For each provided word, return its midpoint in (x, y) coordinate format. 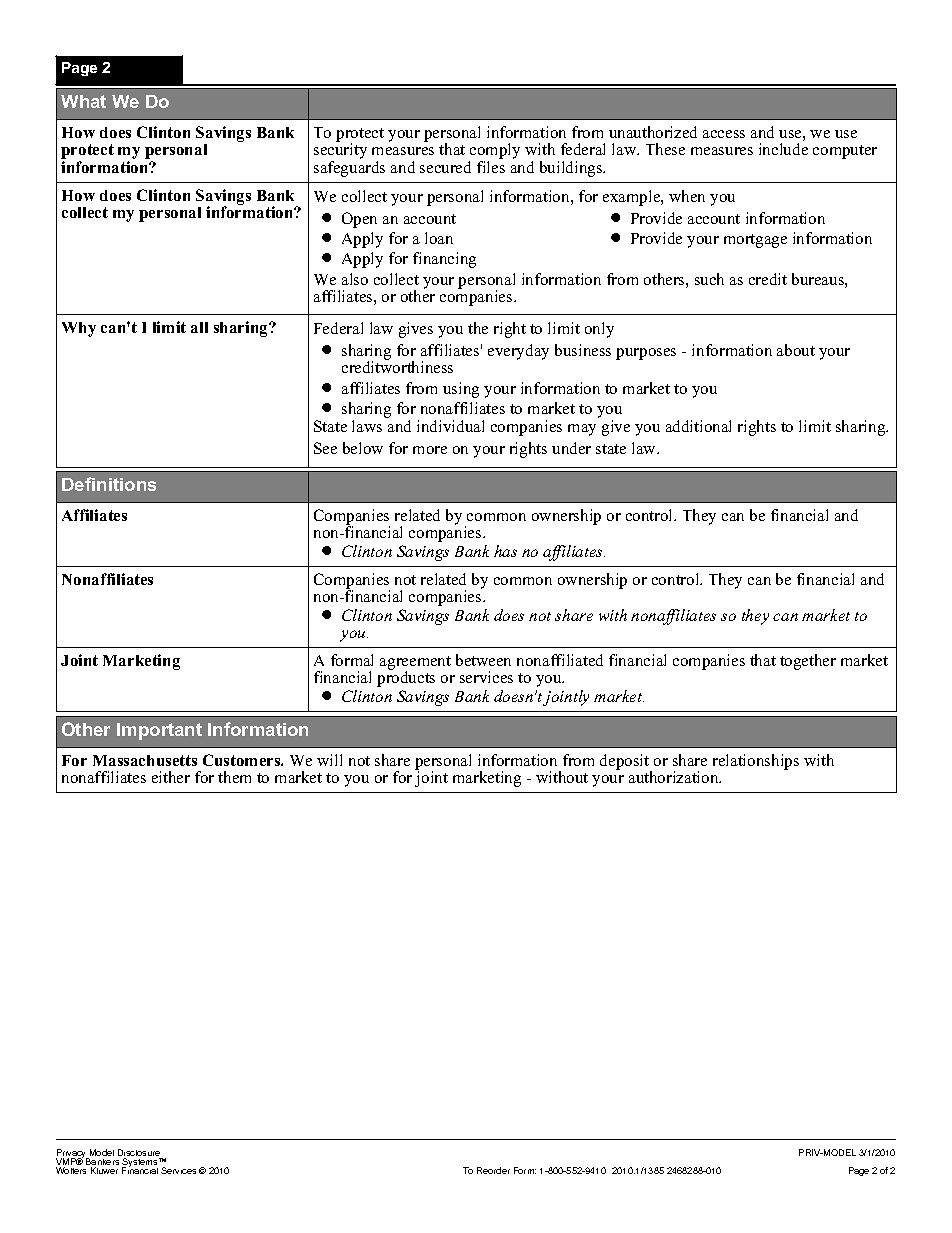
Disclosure (140, 1154)
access (724, 134)
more (430, 450)
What (83, 101)
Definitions (109, 484)
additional (698, 426)
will (329, 760)
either (171, 777)
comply (494, 152)
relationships (756, 762)
